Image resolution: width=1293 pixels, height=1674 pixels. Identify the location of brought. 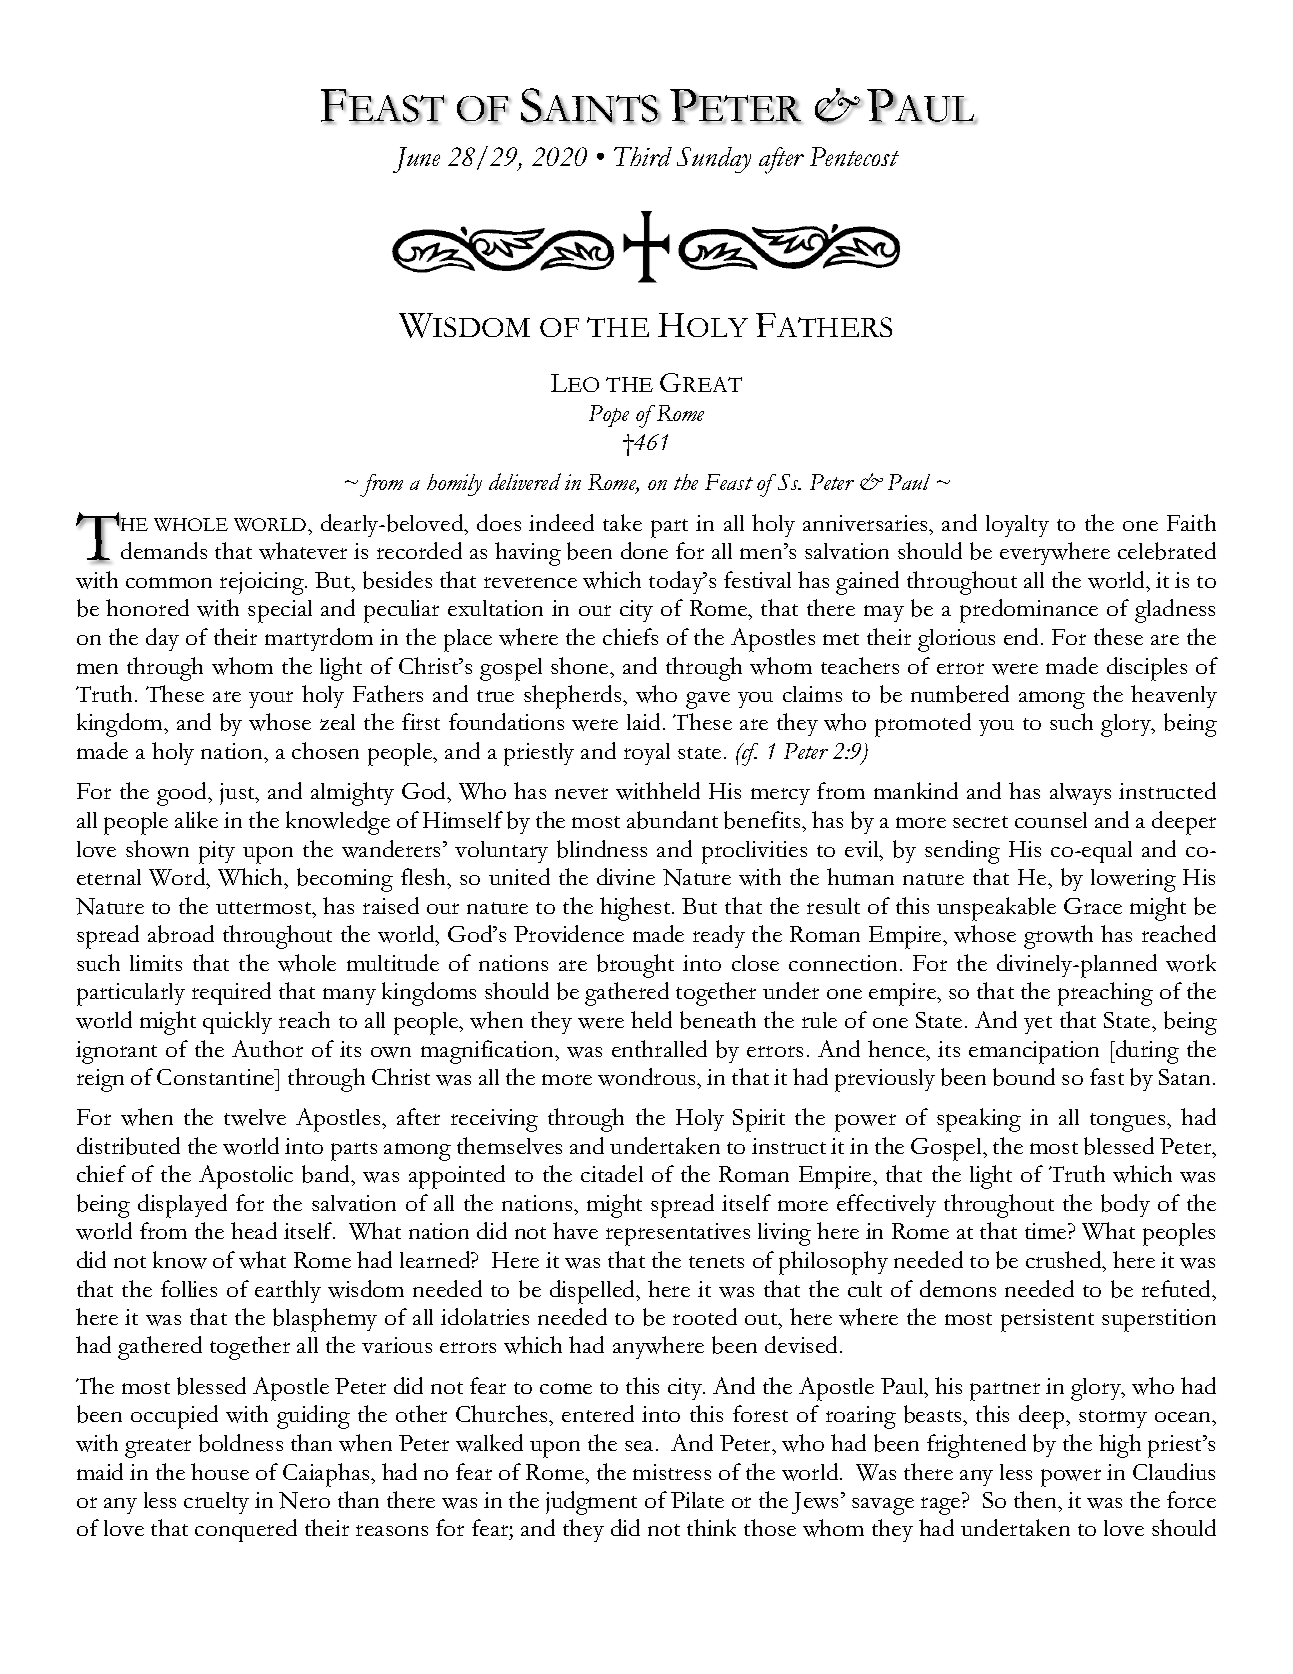
(635, 966).
